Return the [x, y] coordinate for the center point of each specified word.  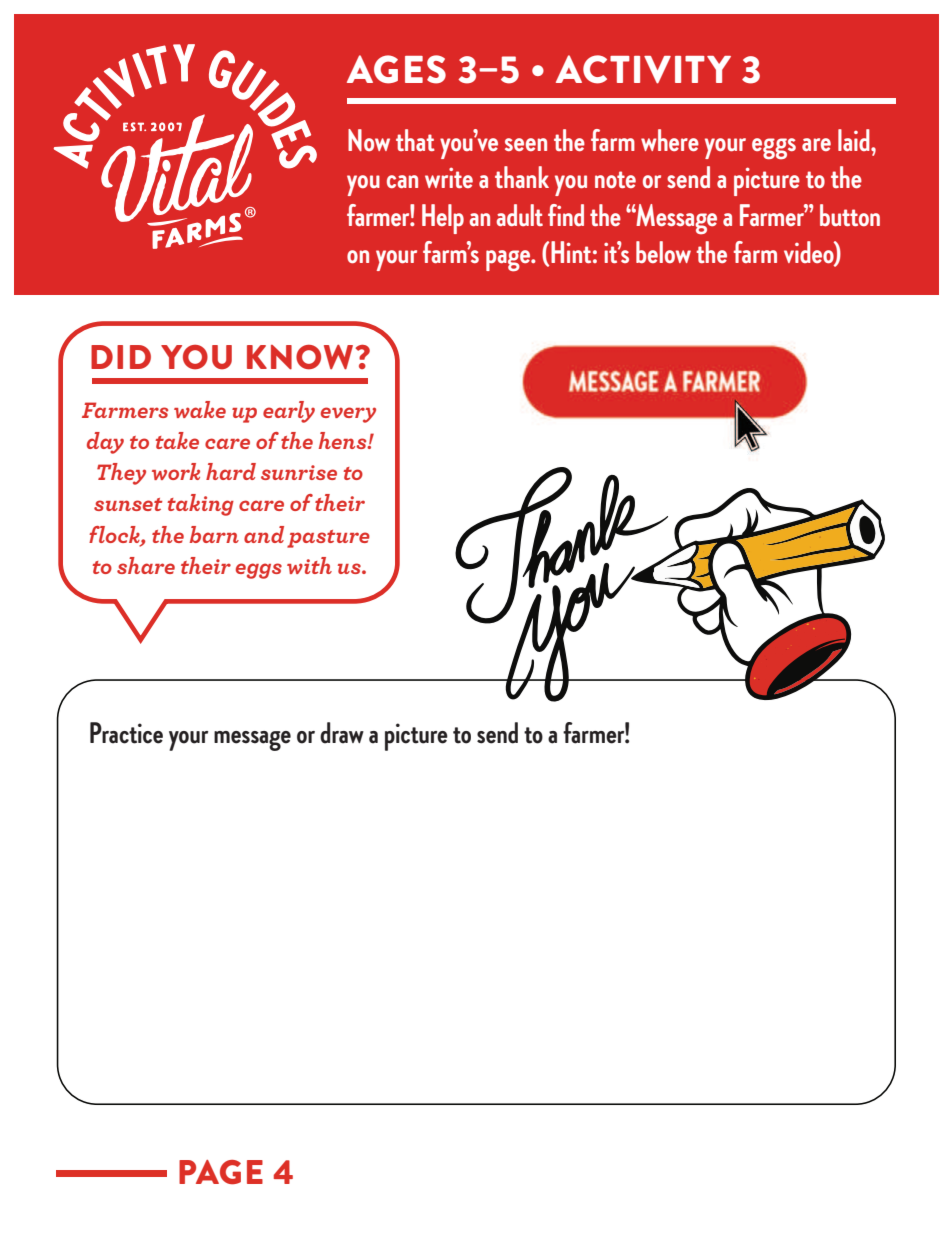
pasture [328, 539]
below [663, 252]
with [309, 565]
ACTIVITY [643, 69]
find [566, 215]
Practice [126, 733]
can [402, 181]
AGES [396, 69]
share [146, 565]
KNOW [300, 357]
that [415, 140]
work [176, 471]
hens [344, 440]
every [348, 415]
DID [121, 357]
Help [443, 219]
